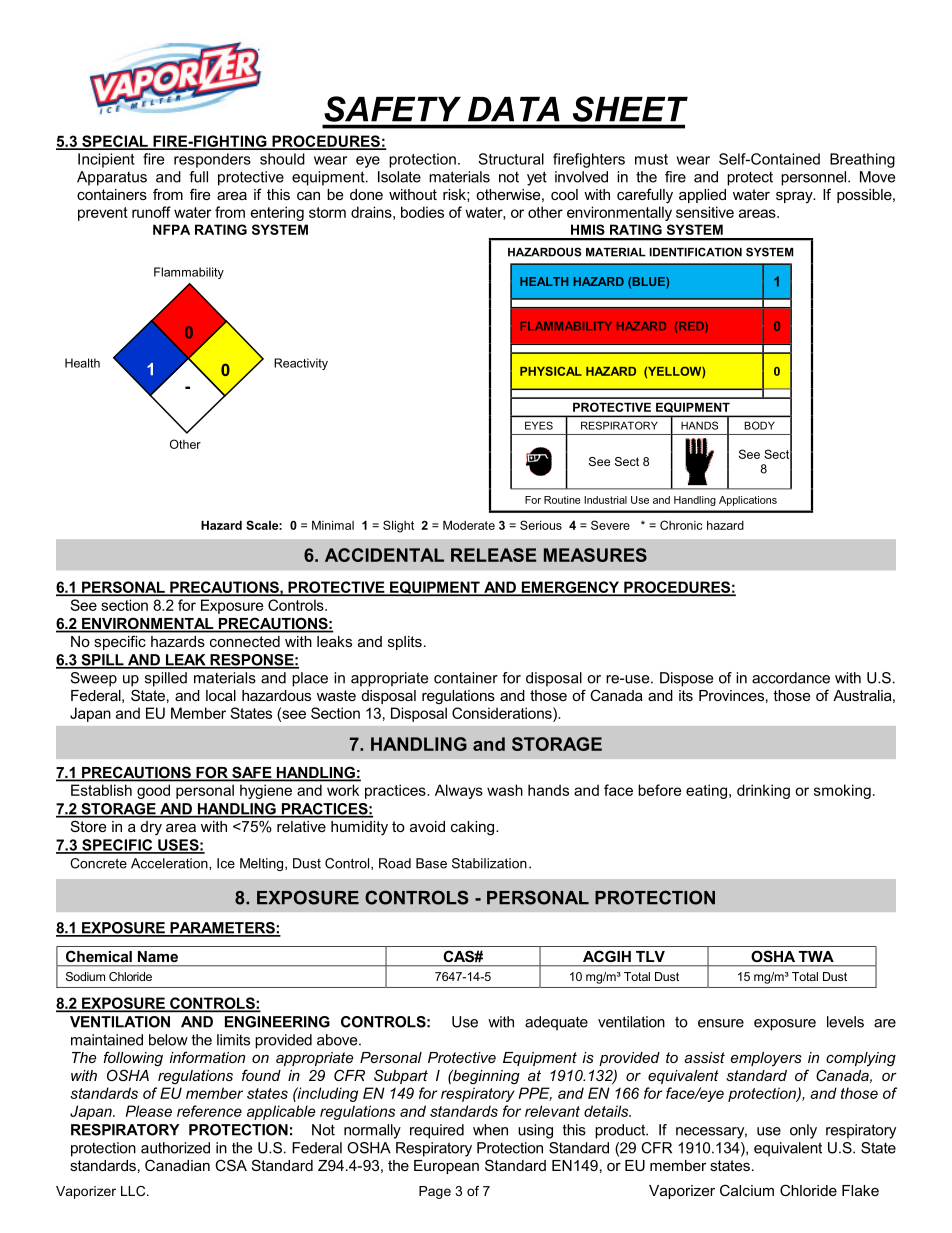 This screenshot has height=1233, width=952. I want to click on local, so click(221, 695).
